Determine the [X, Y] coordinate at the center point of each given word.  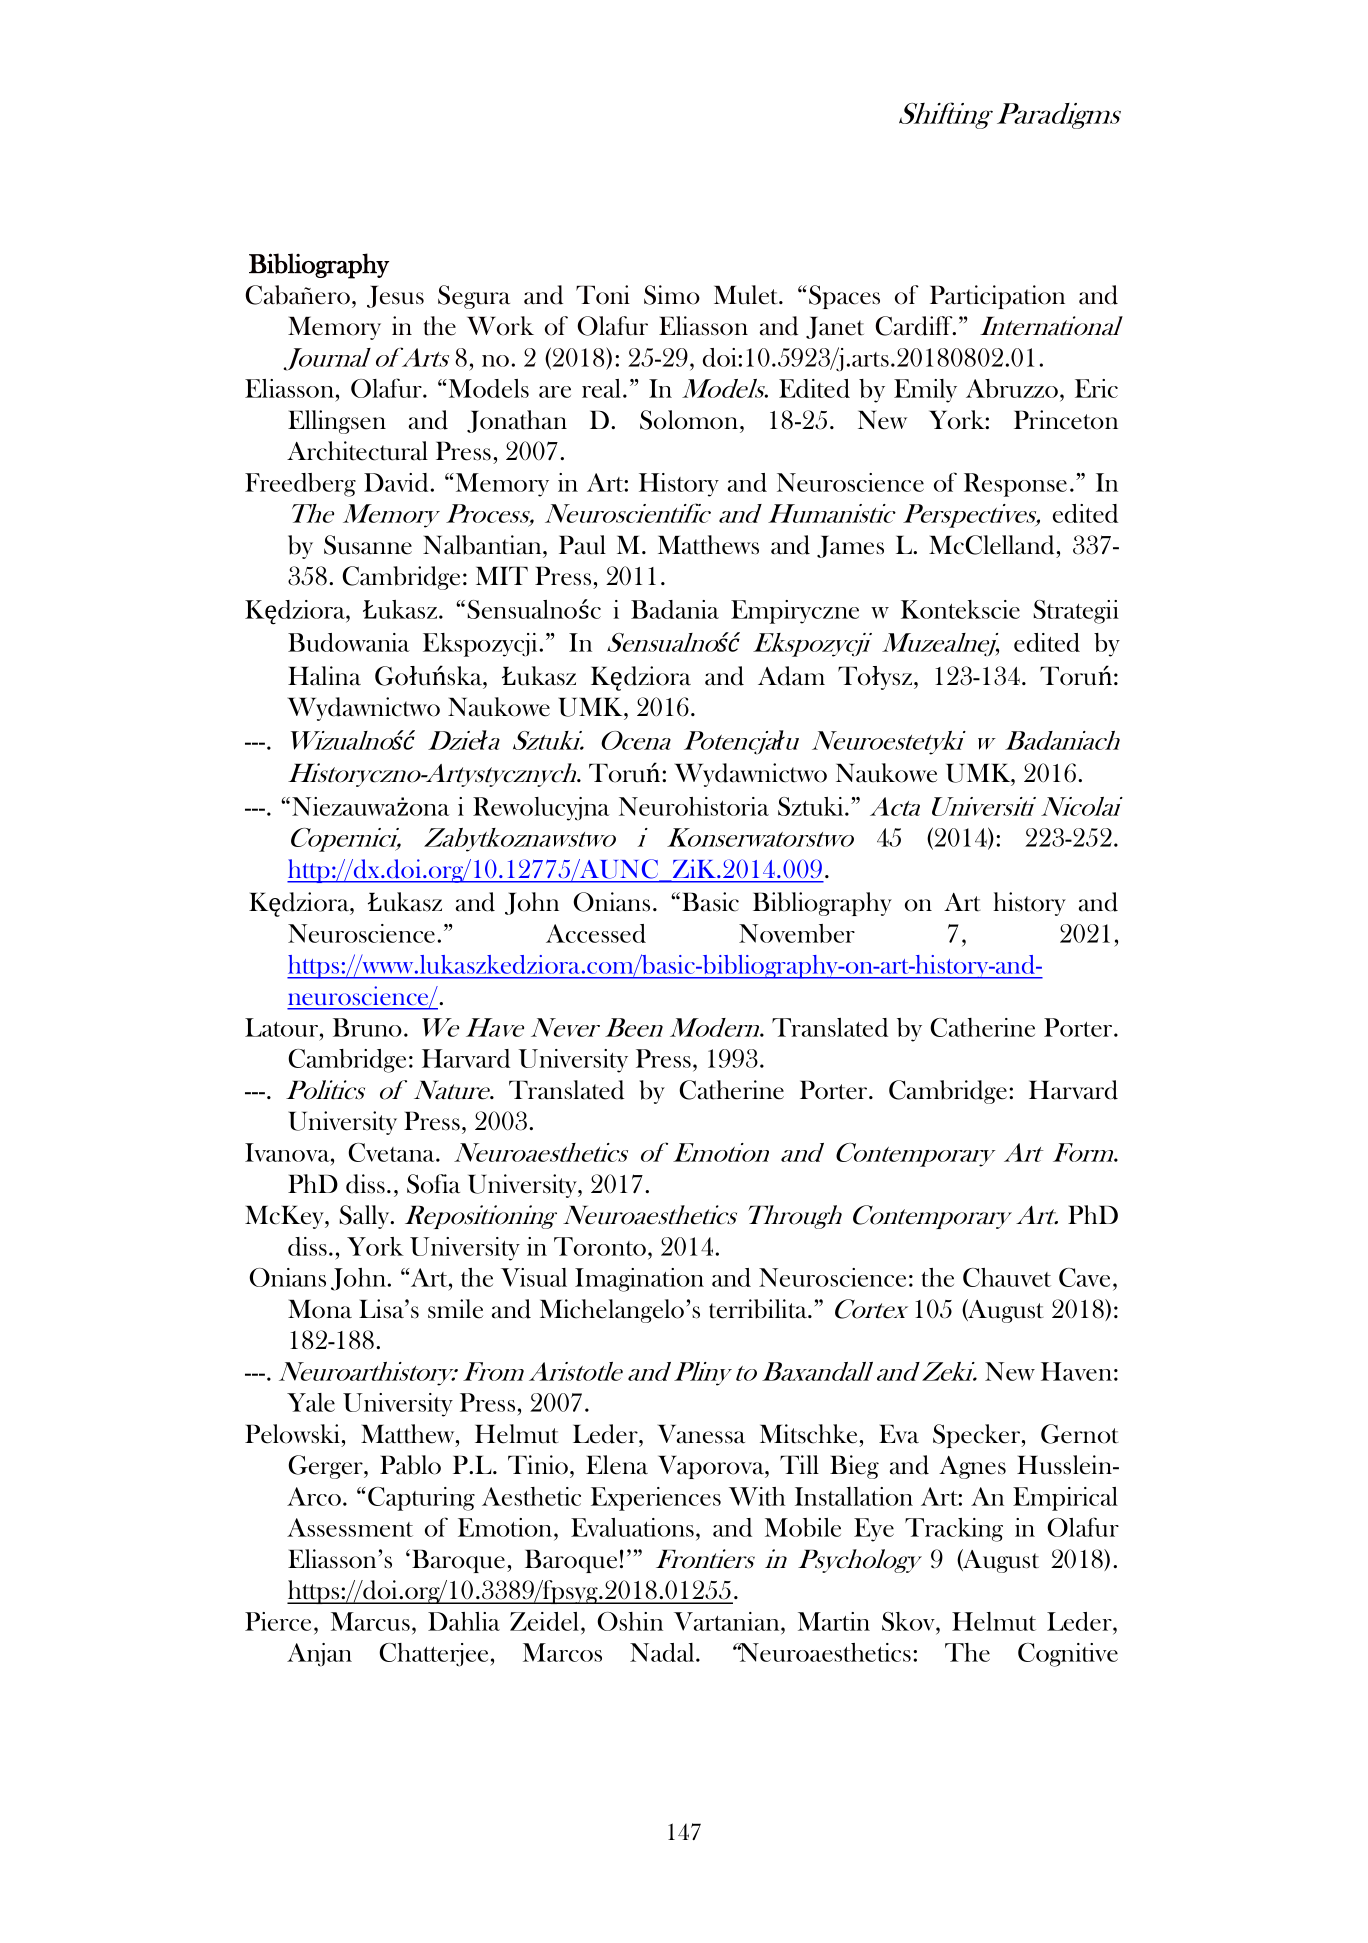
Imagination [639, 1280]
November [797, 933]
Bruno [367, 1027]
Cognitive [1068, 1655]
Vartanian [728, 1621]
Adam [791, 676]
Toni [603, 295]
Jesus [395, 296]
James [850, 546]
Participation [997, 297]
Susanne [368, 545]
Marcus [370, 1621]
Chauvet [1007, 1277]
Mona [320, 1309]
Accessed [596, 933]
